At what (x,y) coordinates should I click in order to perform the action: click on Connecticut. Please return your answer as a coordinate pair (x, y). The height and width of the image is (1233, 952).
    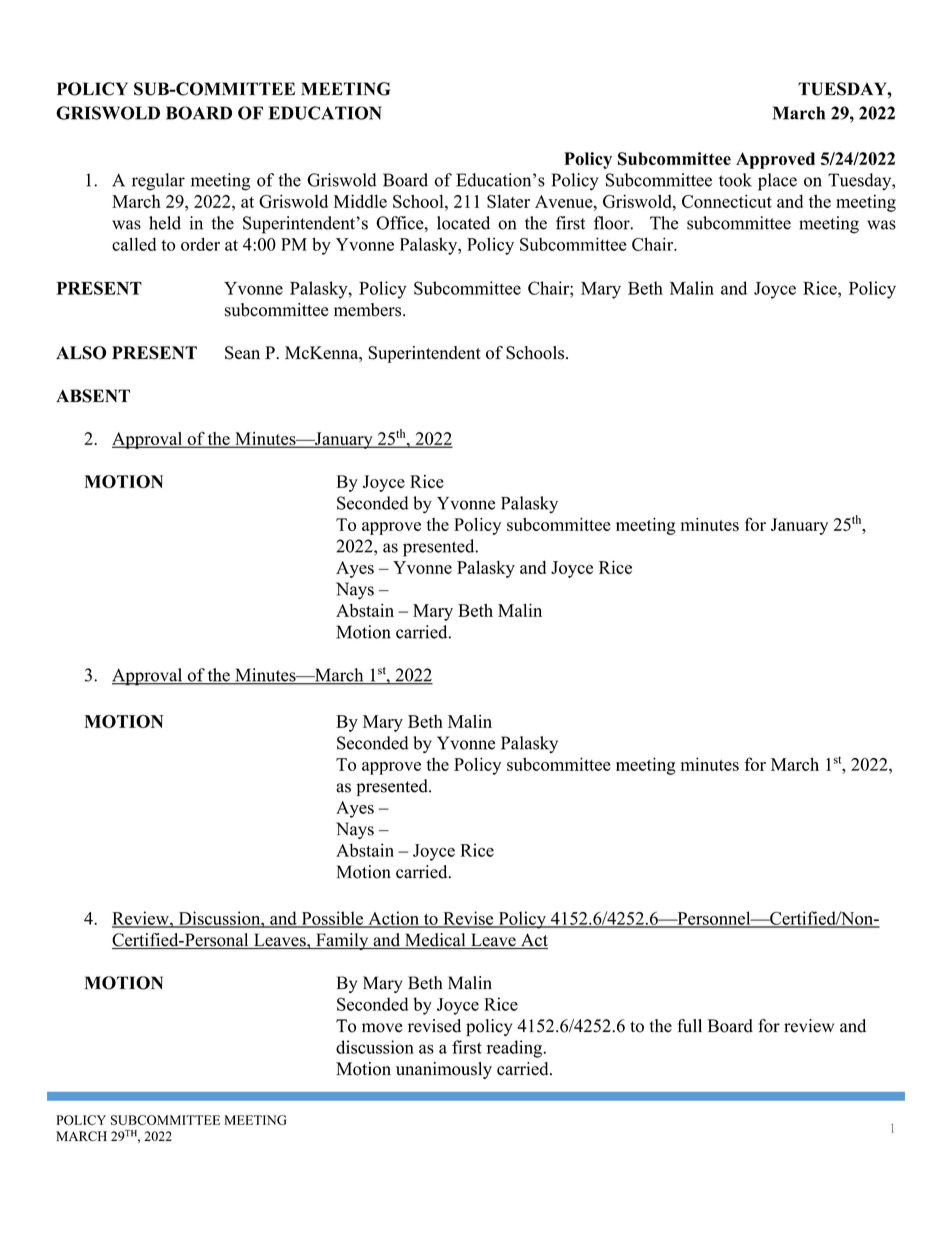
    Looking at the image, I should click on (727, 201).
